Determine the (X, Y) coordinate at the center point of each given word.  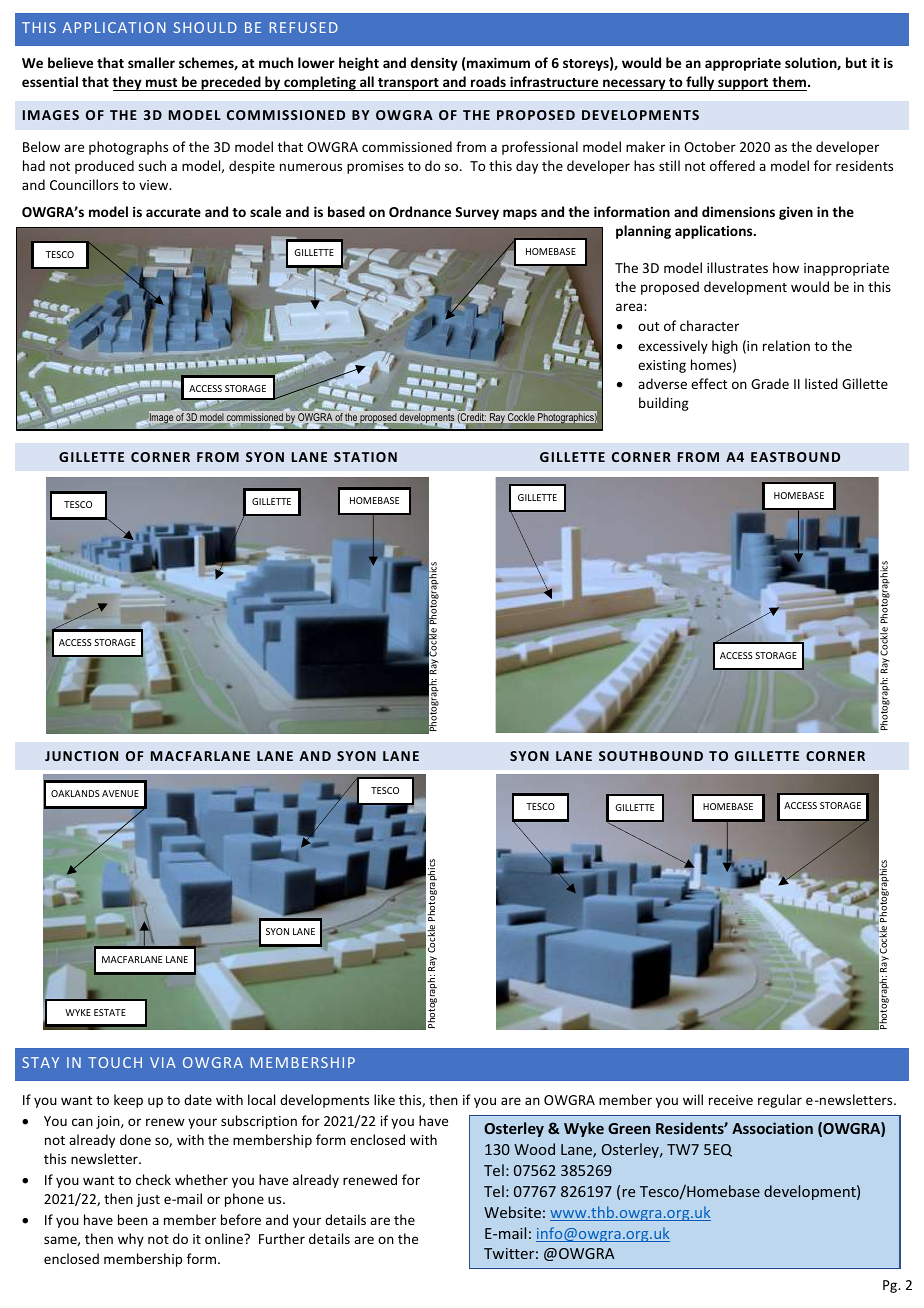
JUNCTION (81, 756)
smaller (151, 62)
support (743, 84)
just (148, 1200)
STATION (365, 457)
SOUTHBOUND (651, 756)
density (434, 64)
